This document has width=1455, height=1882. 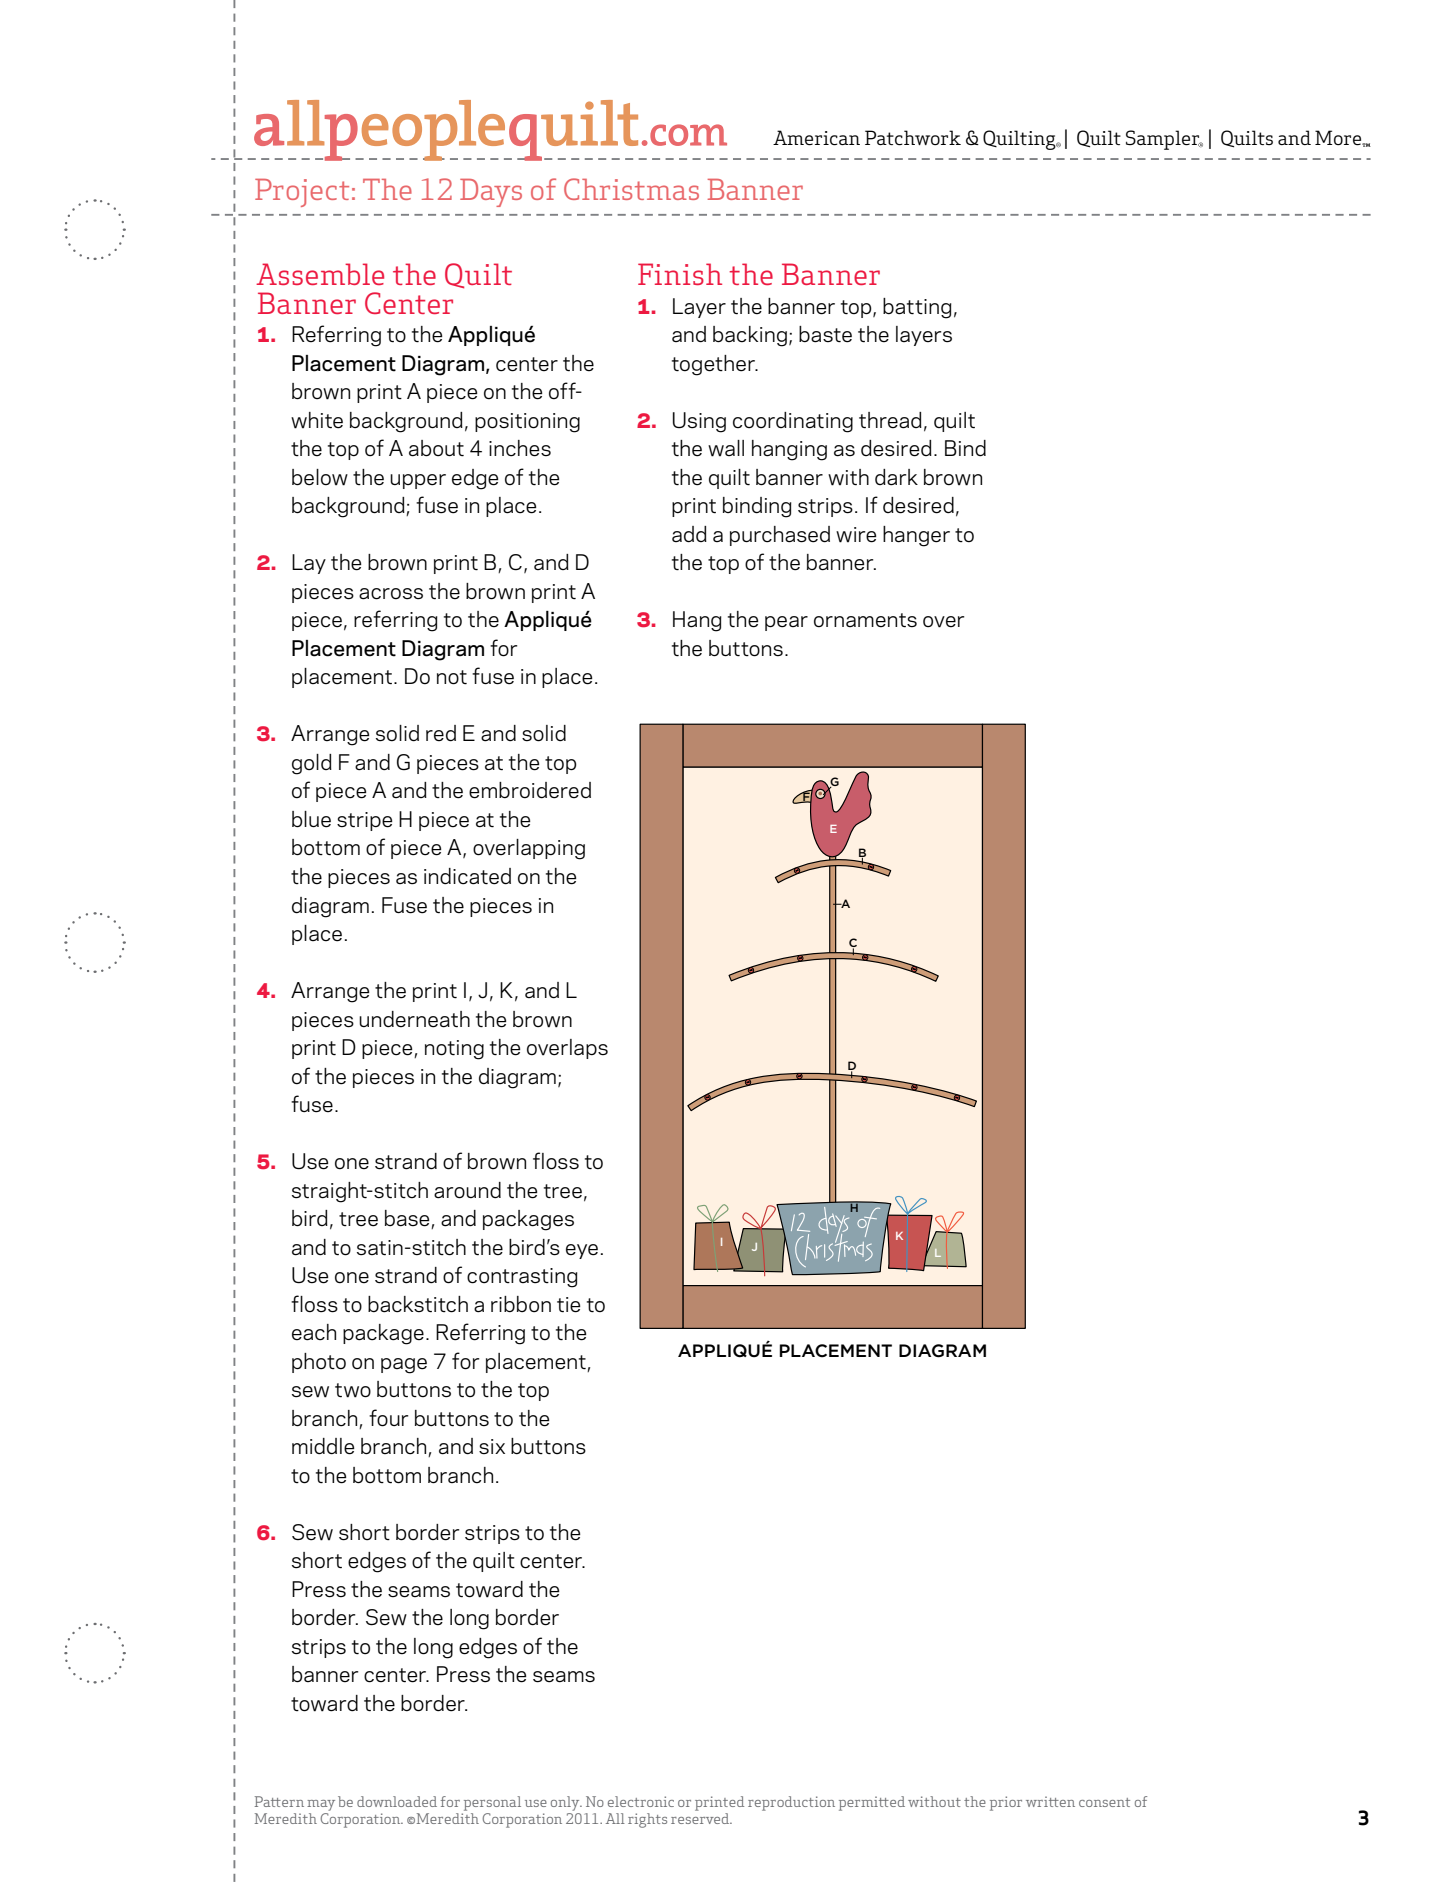 I want to click on gold, so click(x=312, y=764).
